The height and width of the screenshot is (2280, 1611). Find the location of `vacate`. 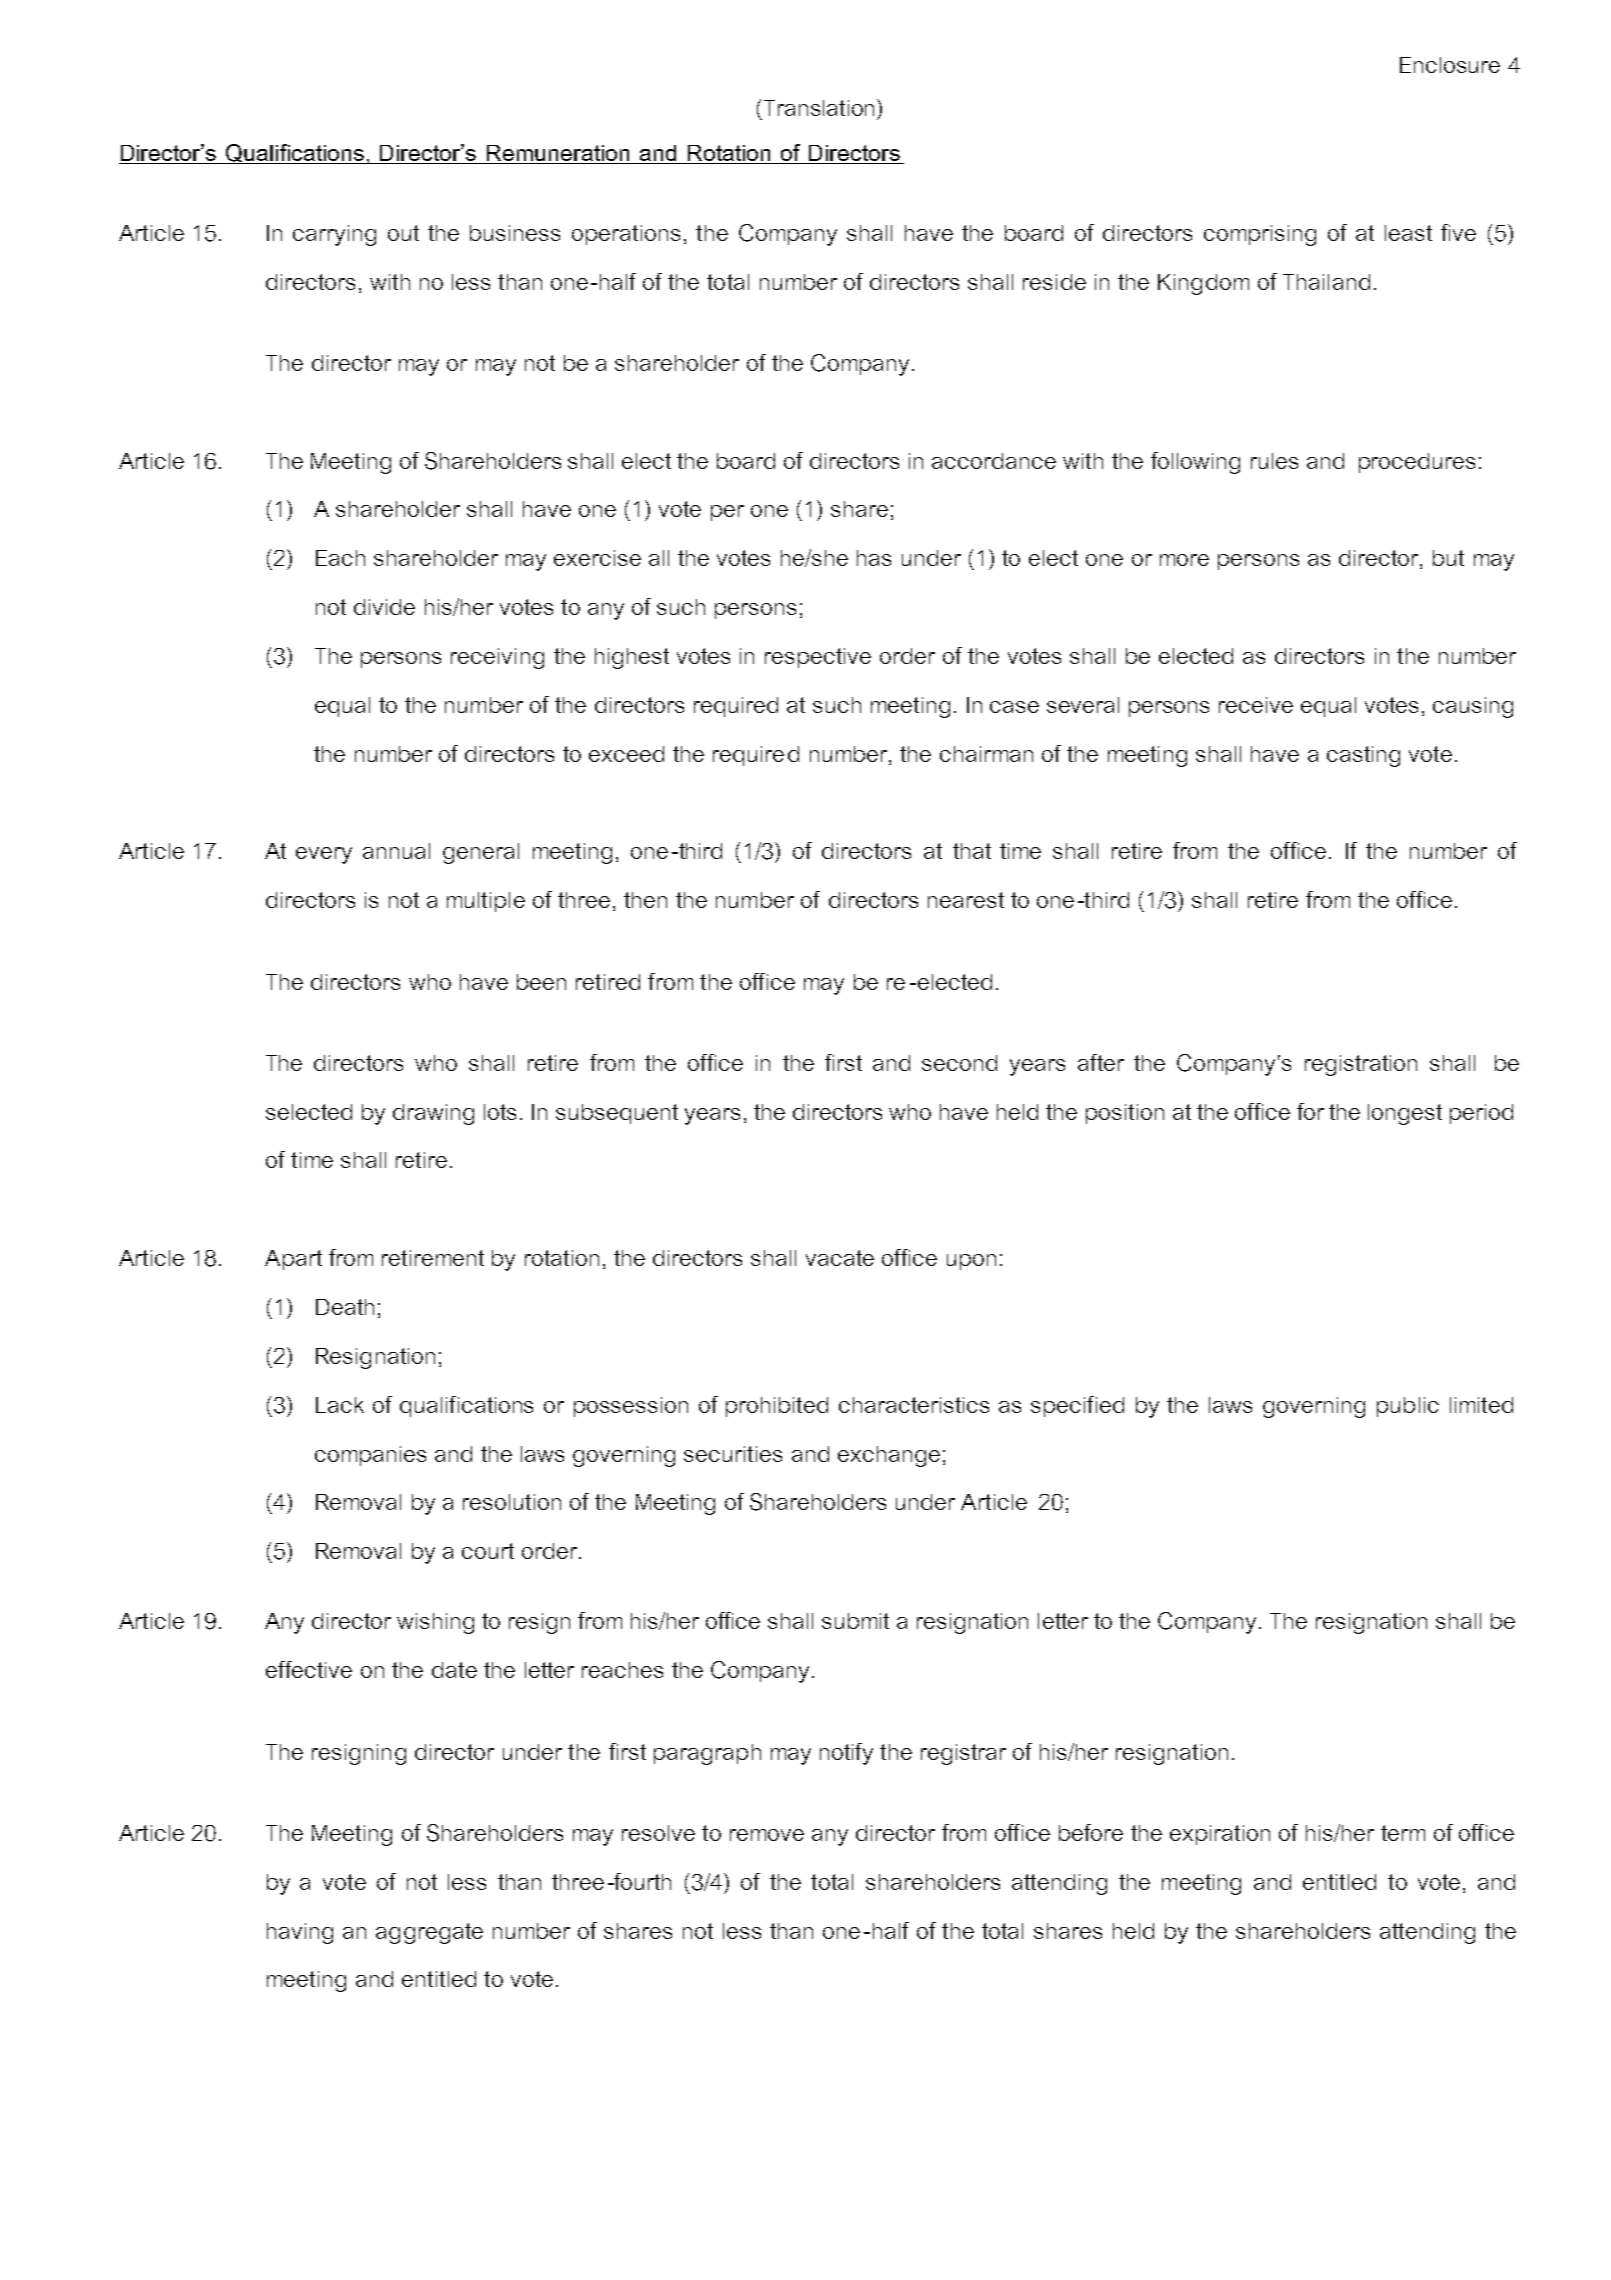

vacate is located at coordinates (840, 1258).
